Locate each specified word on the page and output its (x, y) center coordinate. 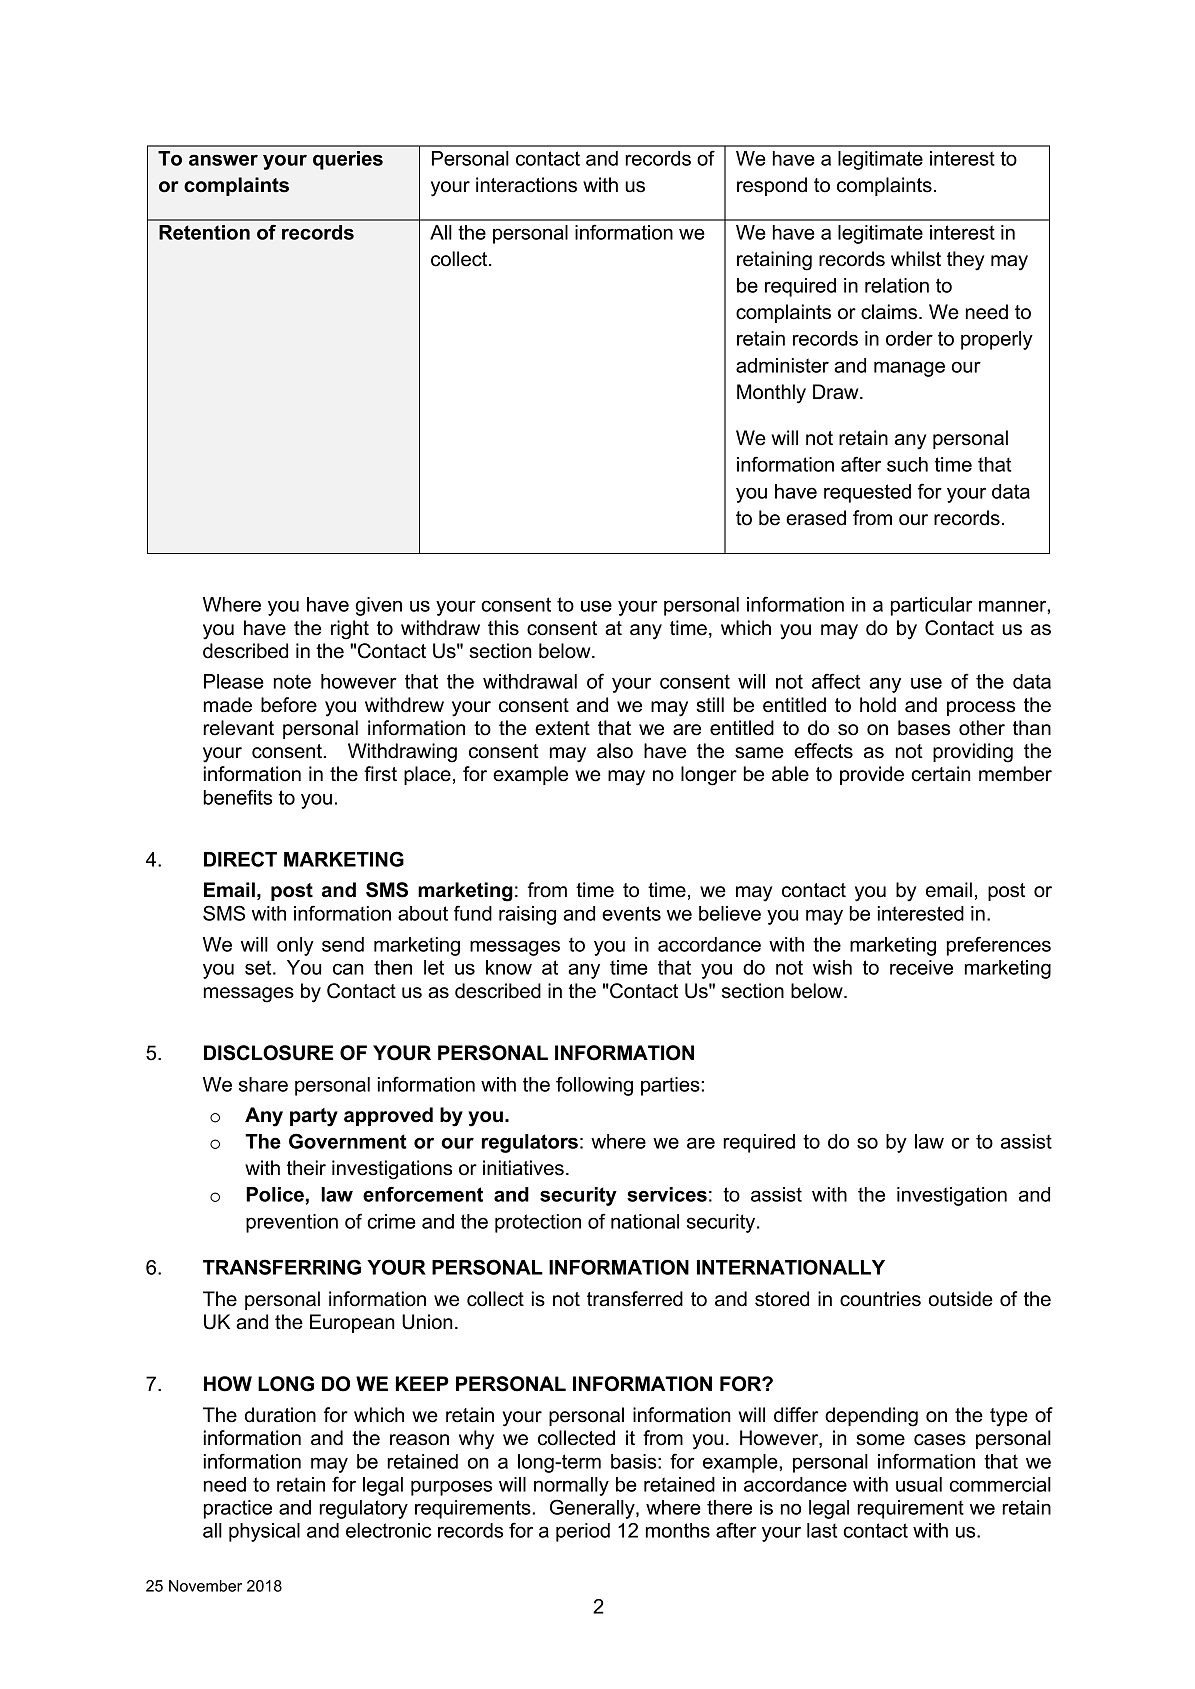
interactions (526, 185)
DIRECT (240, 859)
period (583, 1532)
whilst (916, 259)
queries (348, 160)
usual (919, 1484)
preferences (999, 946)
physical (264, 1532)
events (631, 913)
